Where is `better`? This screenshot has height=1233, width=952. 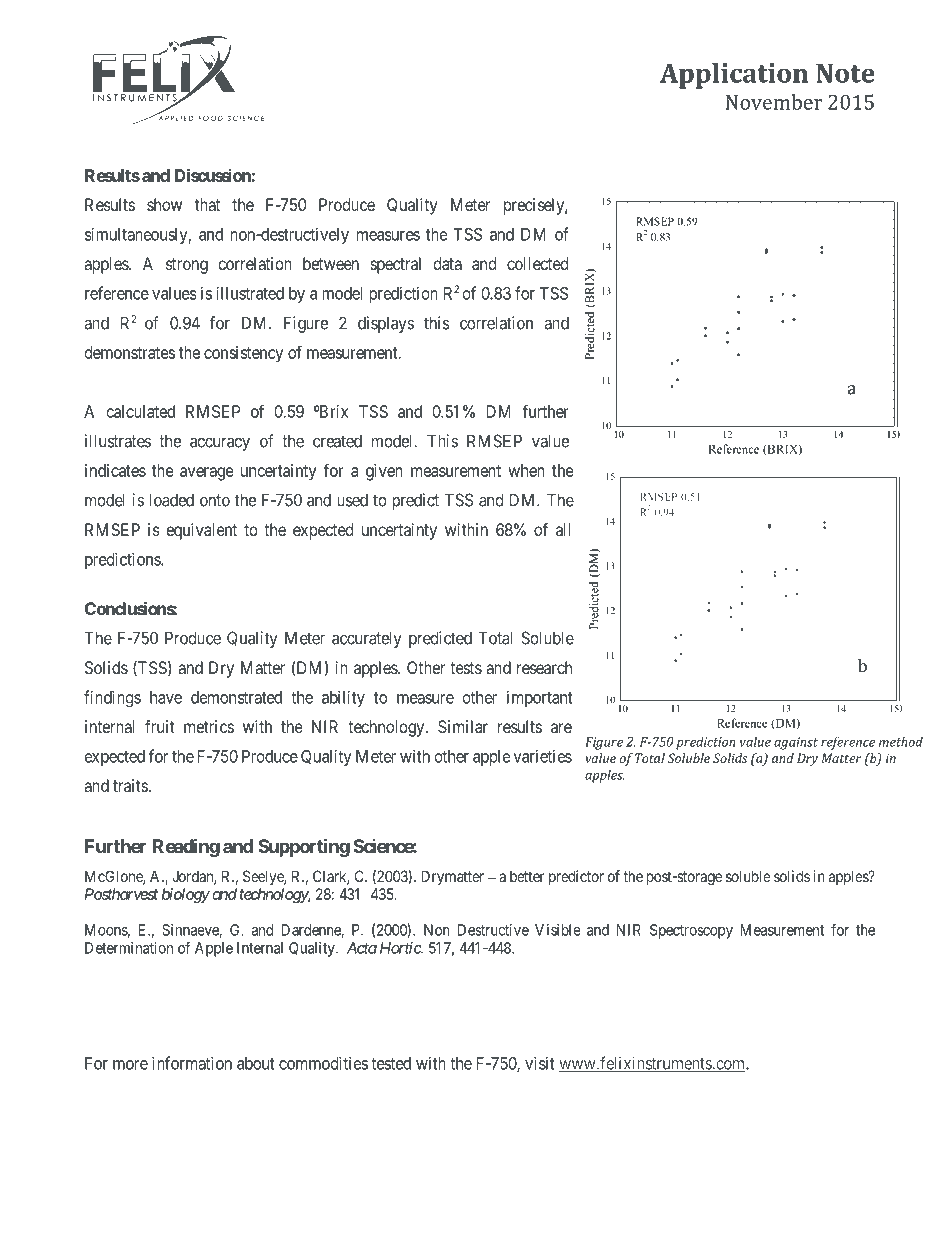 better is located at coordinates (527, 876).
